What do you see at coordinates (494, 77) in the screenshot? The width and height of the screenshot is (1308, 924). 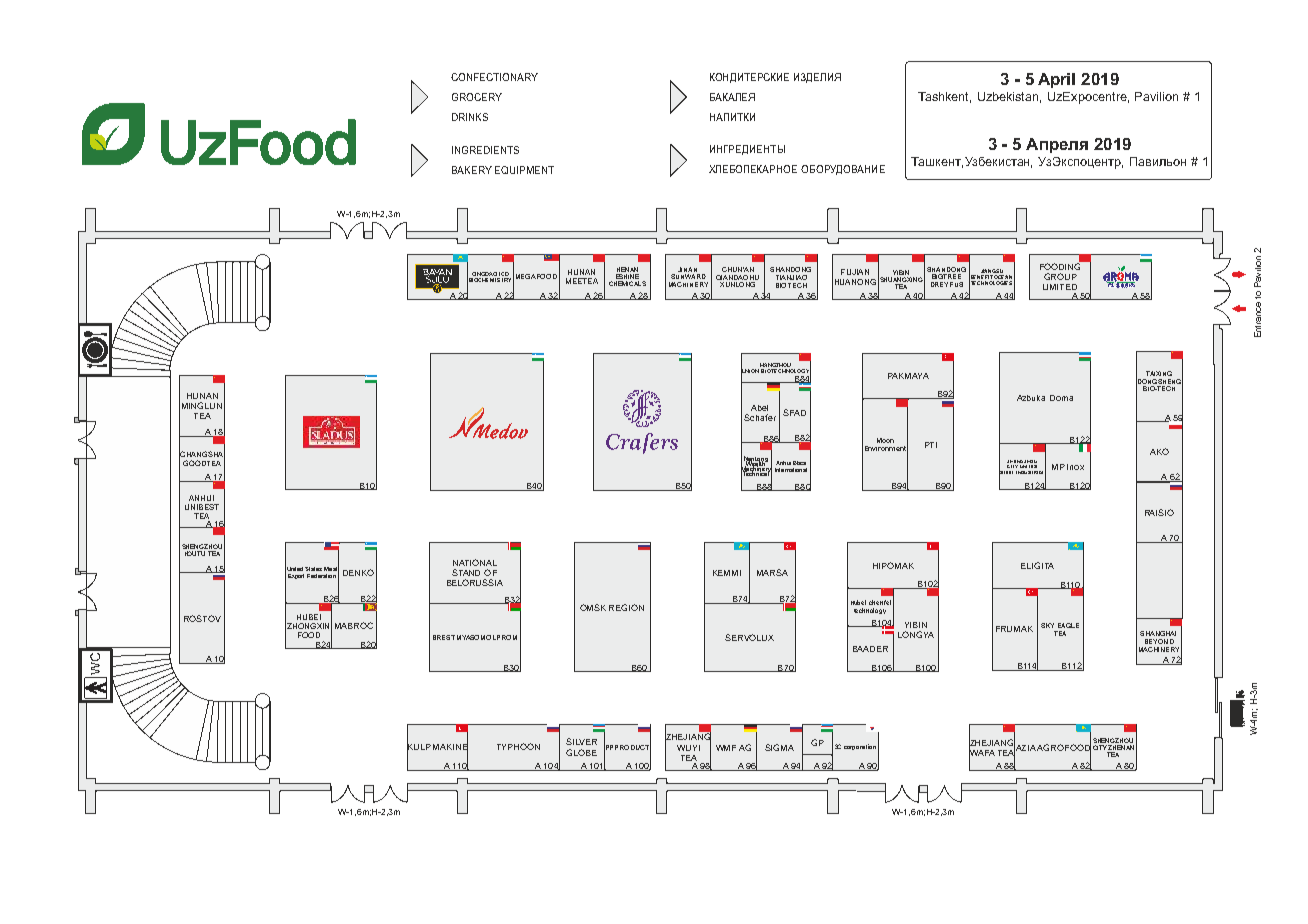 I see `CONFECTIONARY` at bounding box center [494, 77].
